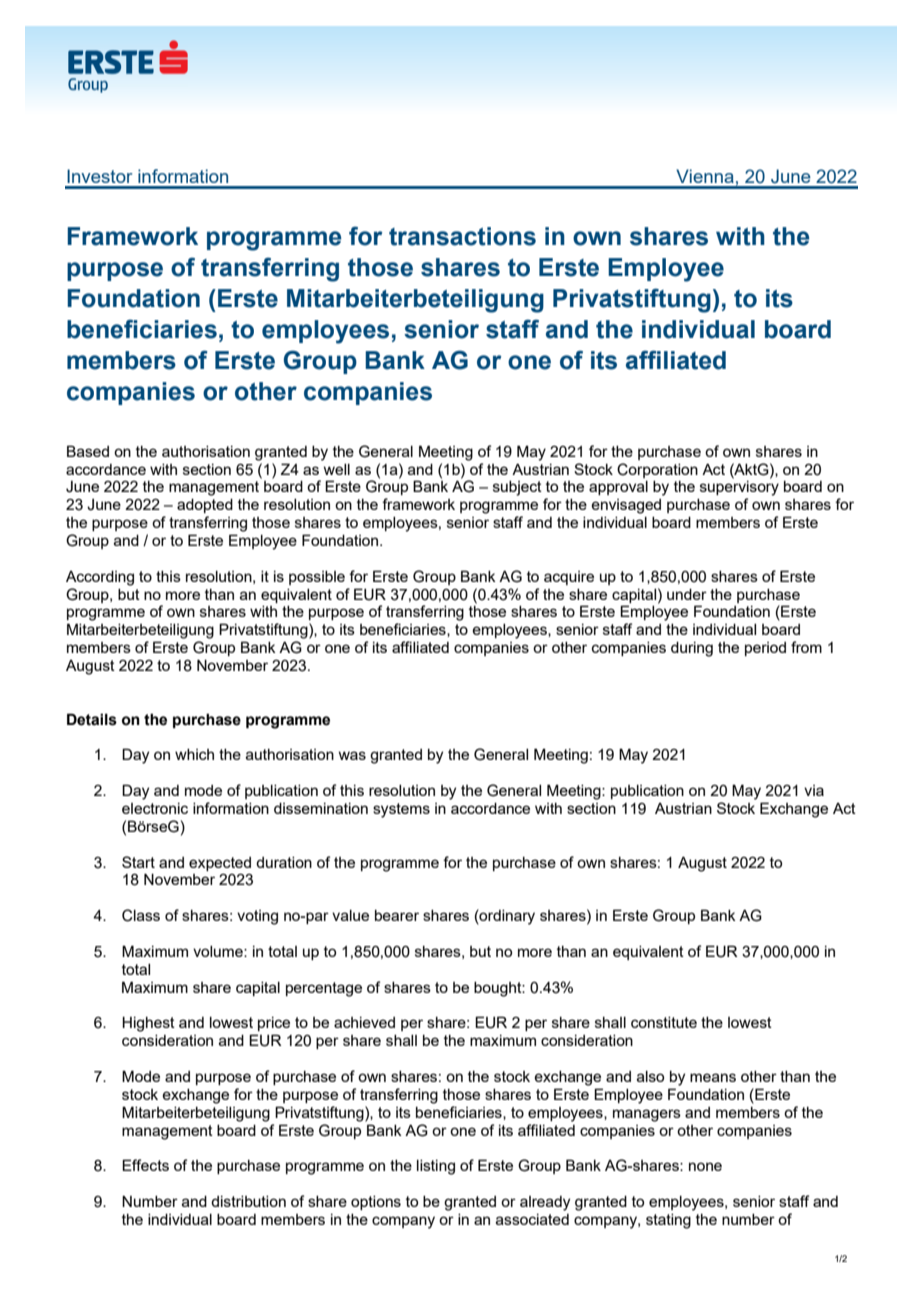  Describe the element at coordinates (692, 649) in the document. I see `during` at that location.
